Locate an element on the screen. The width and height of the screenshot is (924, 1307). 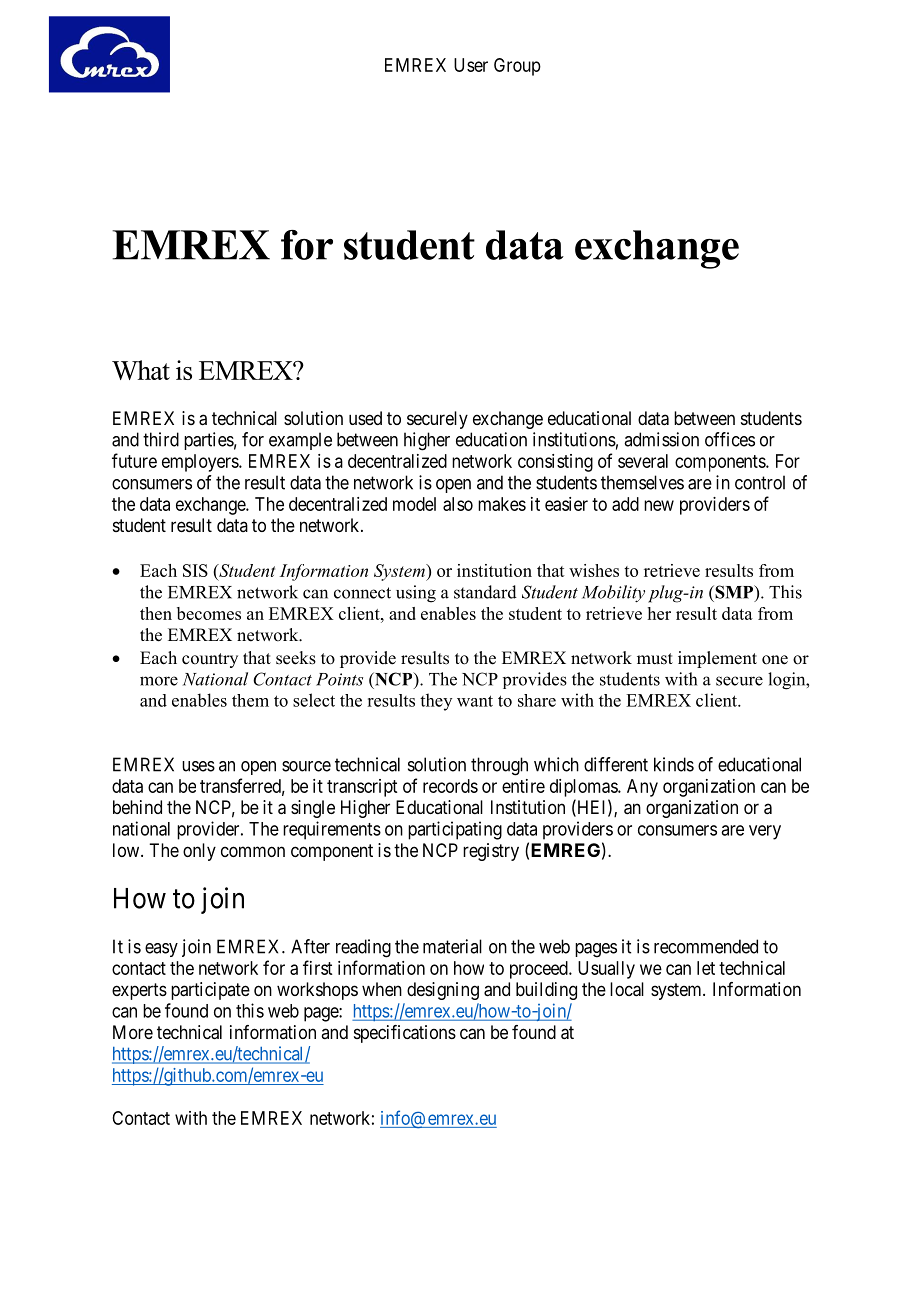
new is located at coordinates (659, 505).
